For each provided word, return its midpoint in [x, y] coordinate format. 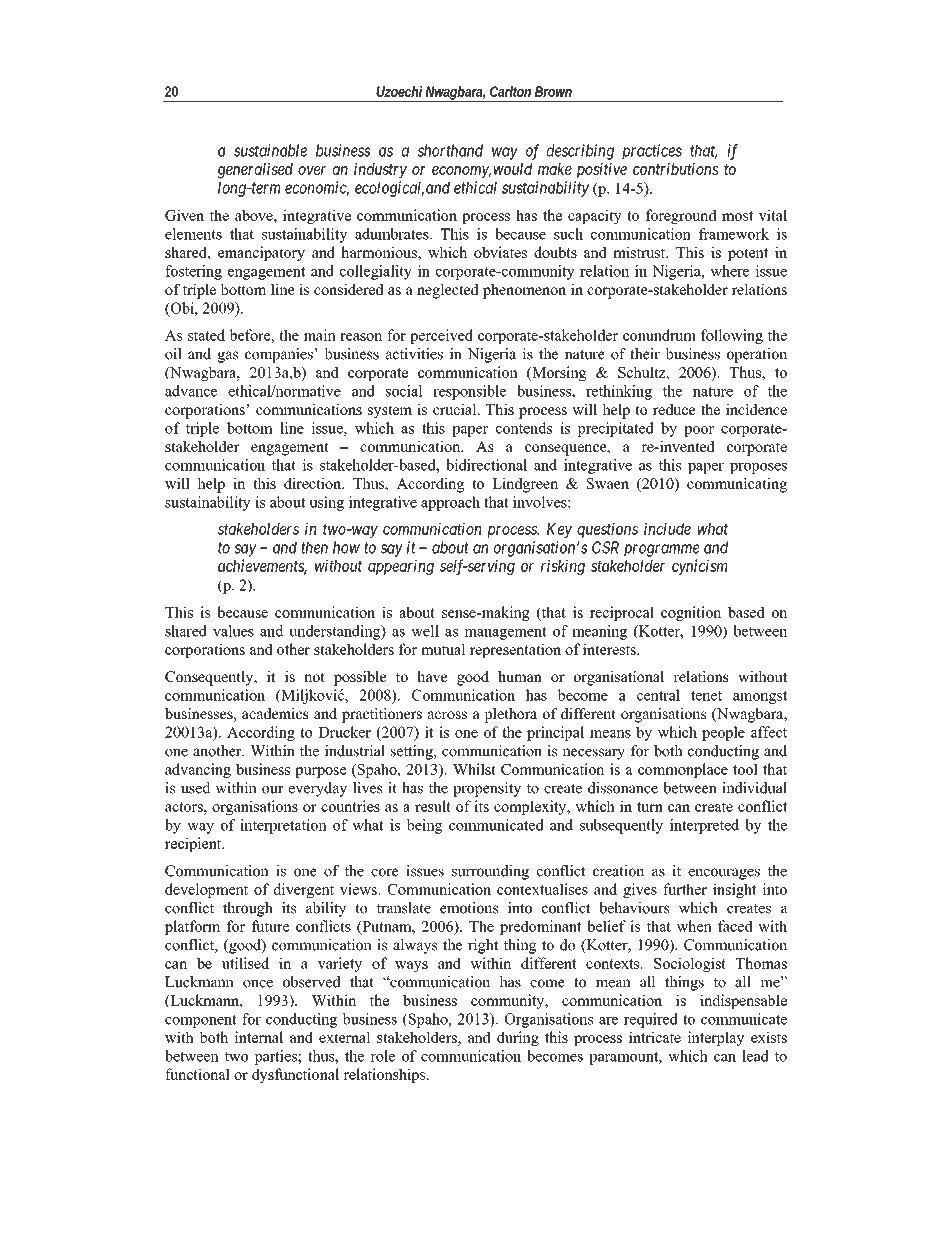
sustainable [270, 150]
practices [652, 152]
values [233, 631]
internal [258, 1037]
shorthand [450, 150]
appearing [401, 567]
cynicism [699, 567]
